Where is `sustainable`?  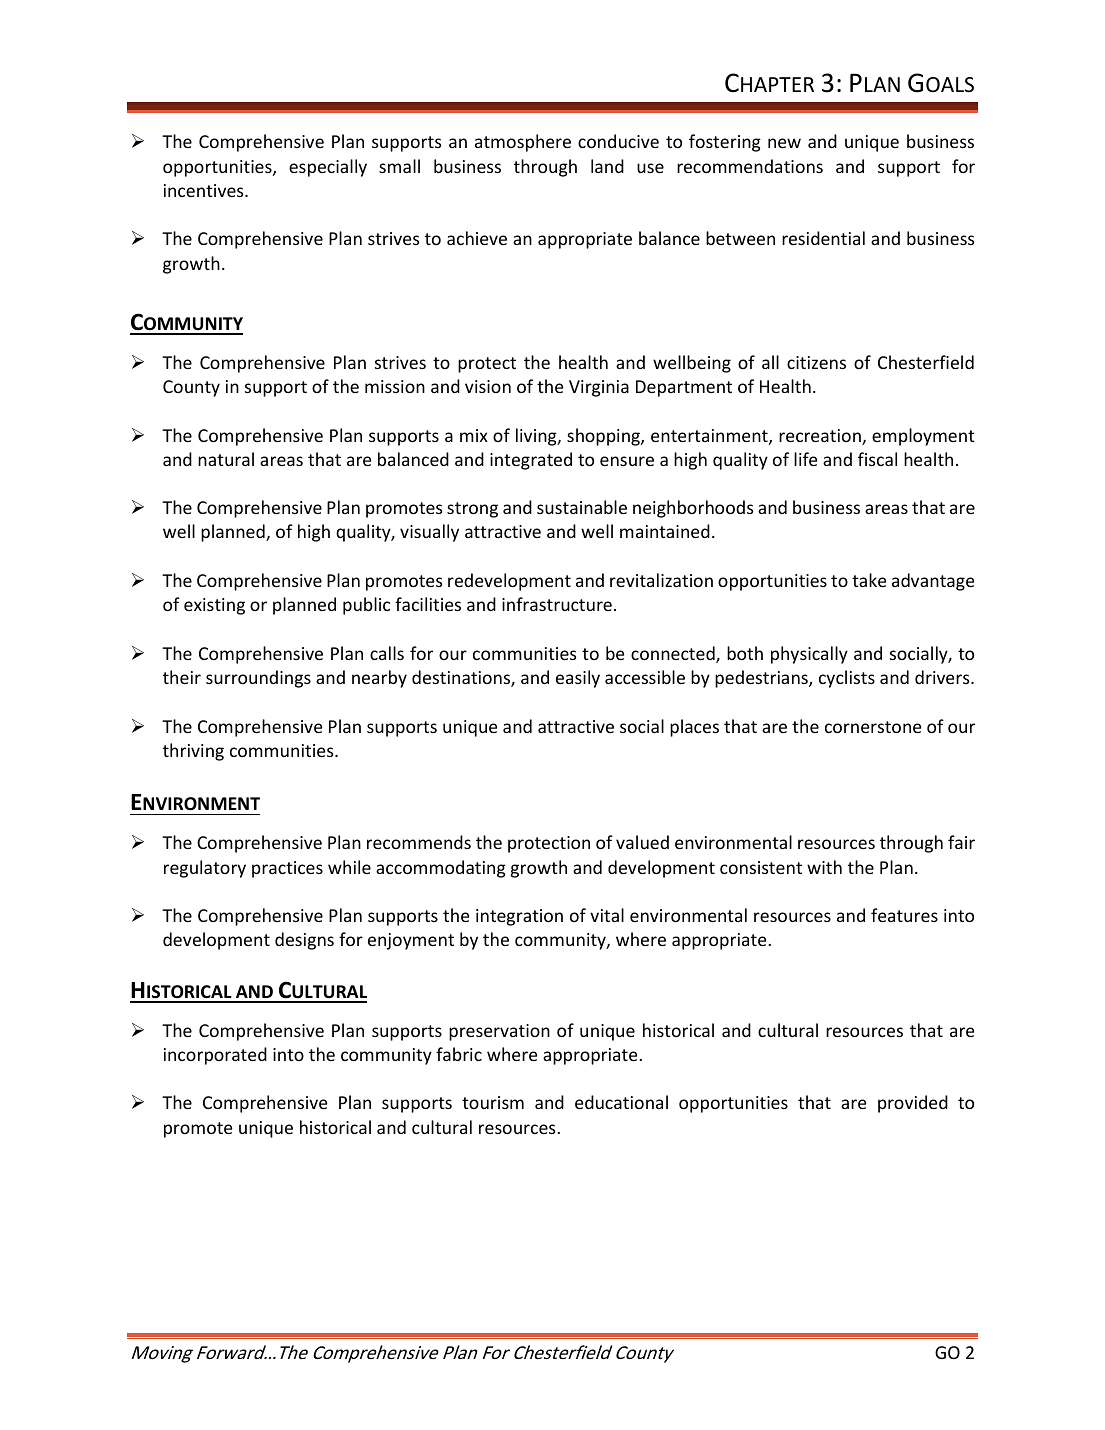 sustainable is located at coordinates (582, 507).
